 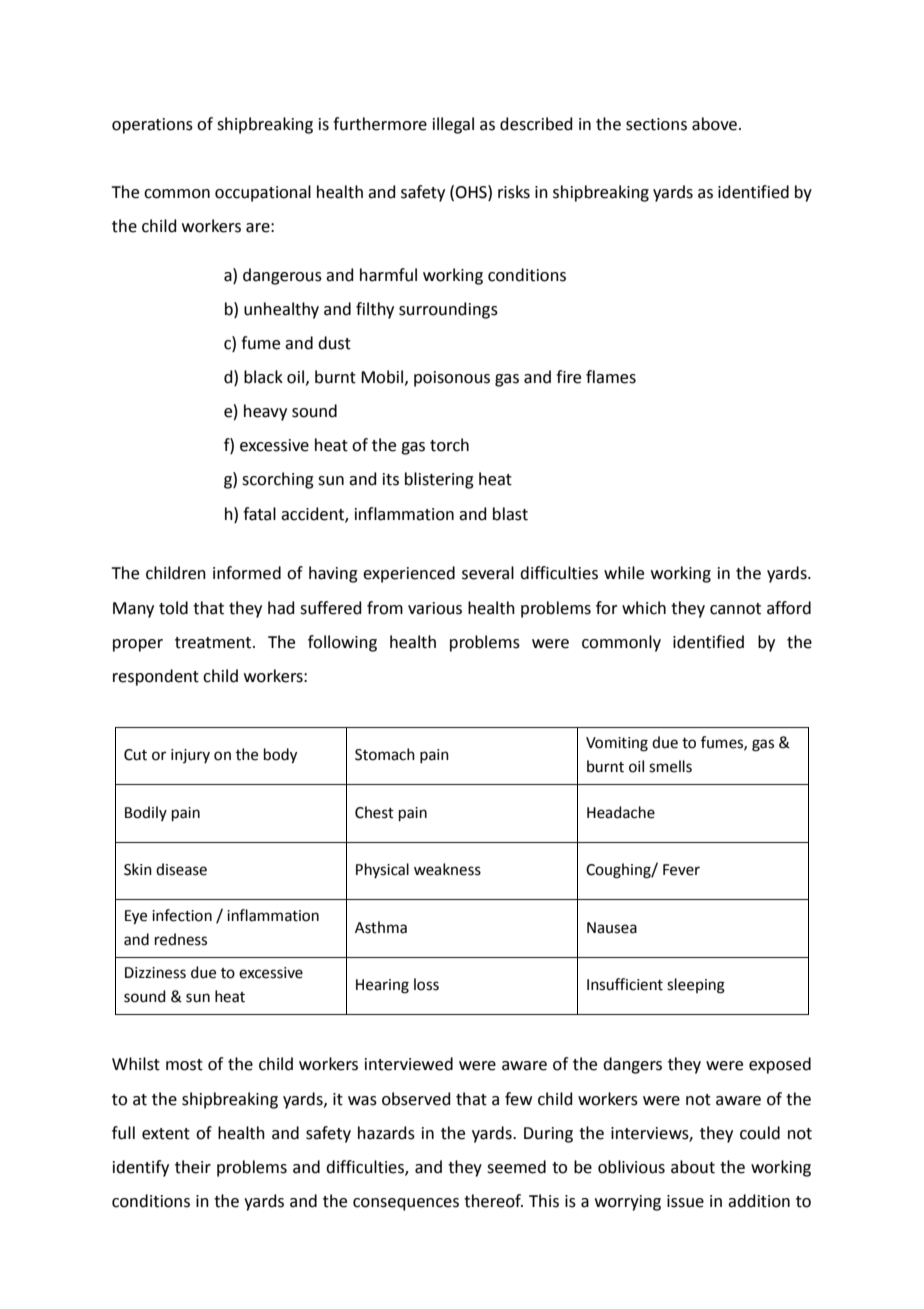 I want to click on while, so click(x=624, y=573).
